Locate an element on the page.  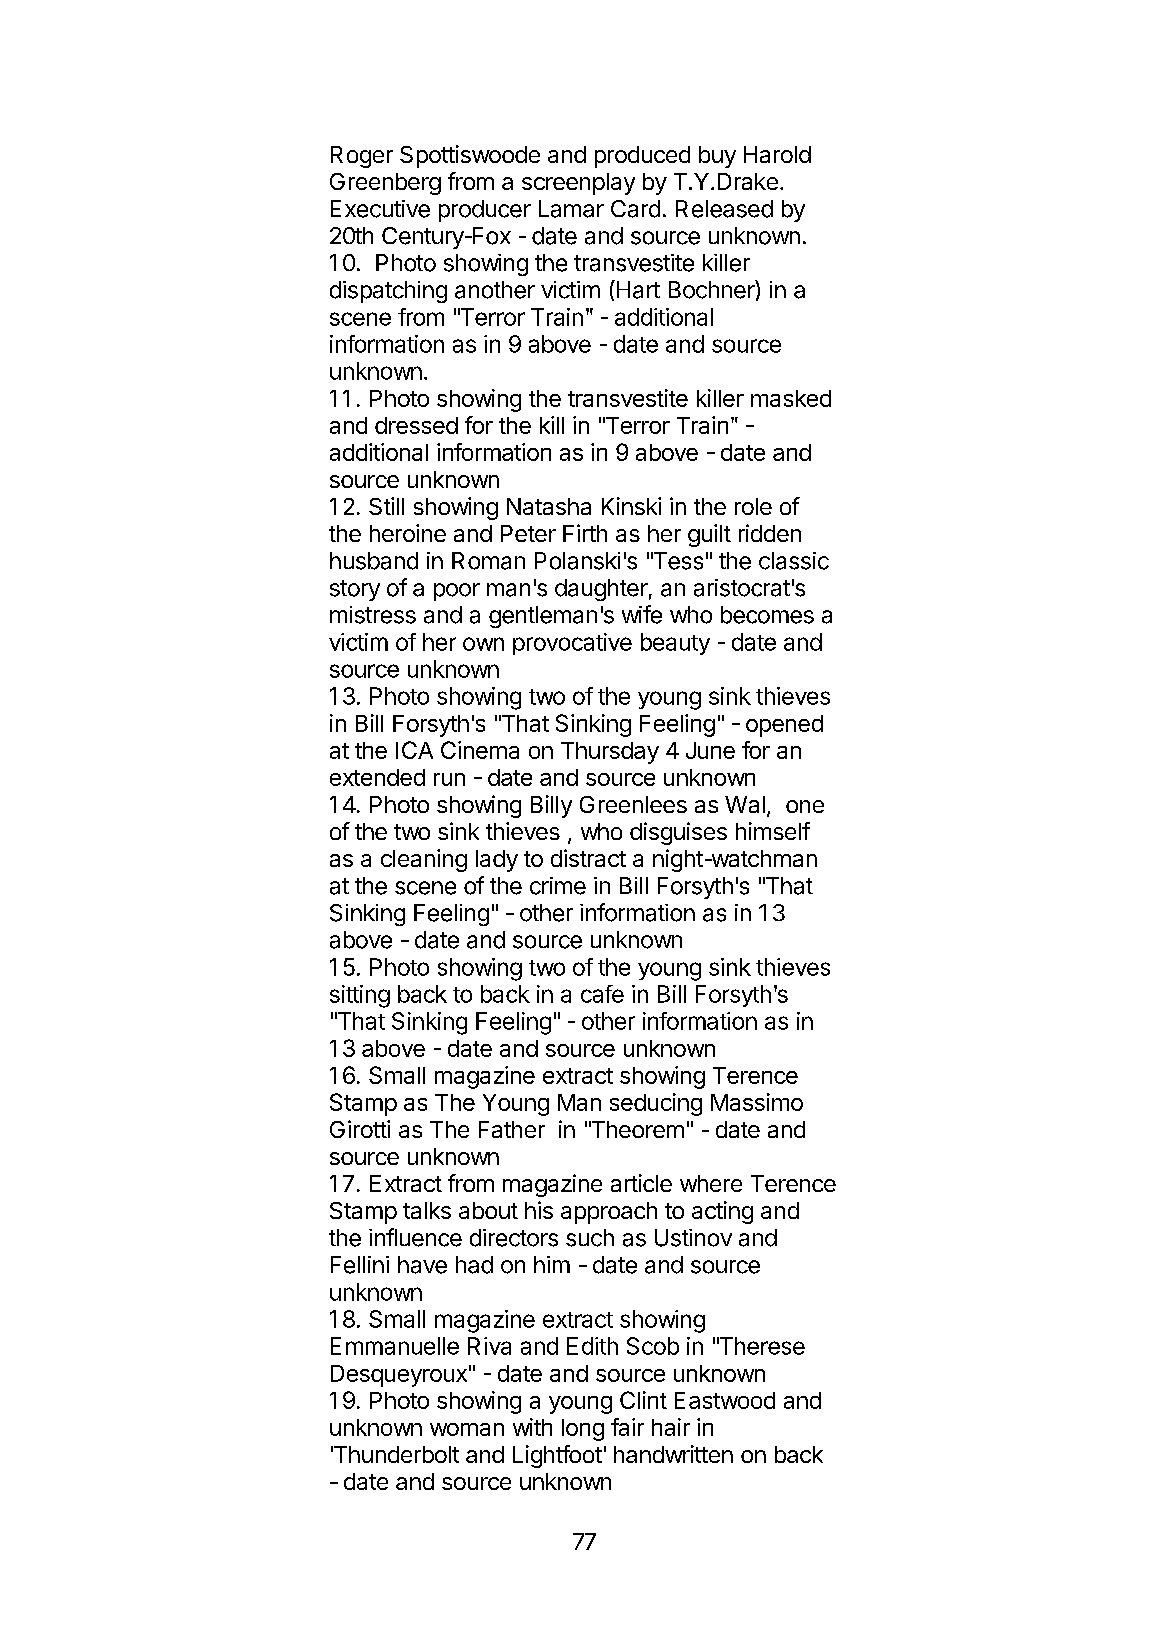
Emmanuelle is located at coordinates (395, 1346).
